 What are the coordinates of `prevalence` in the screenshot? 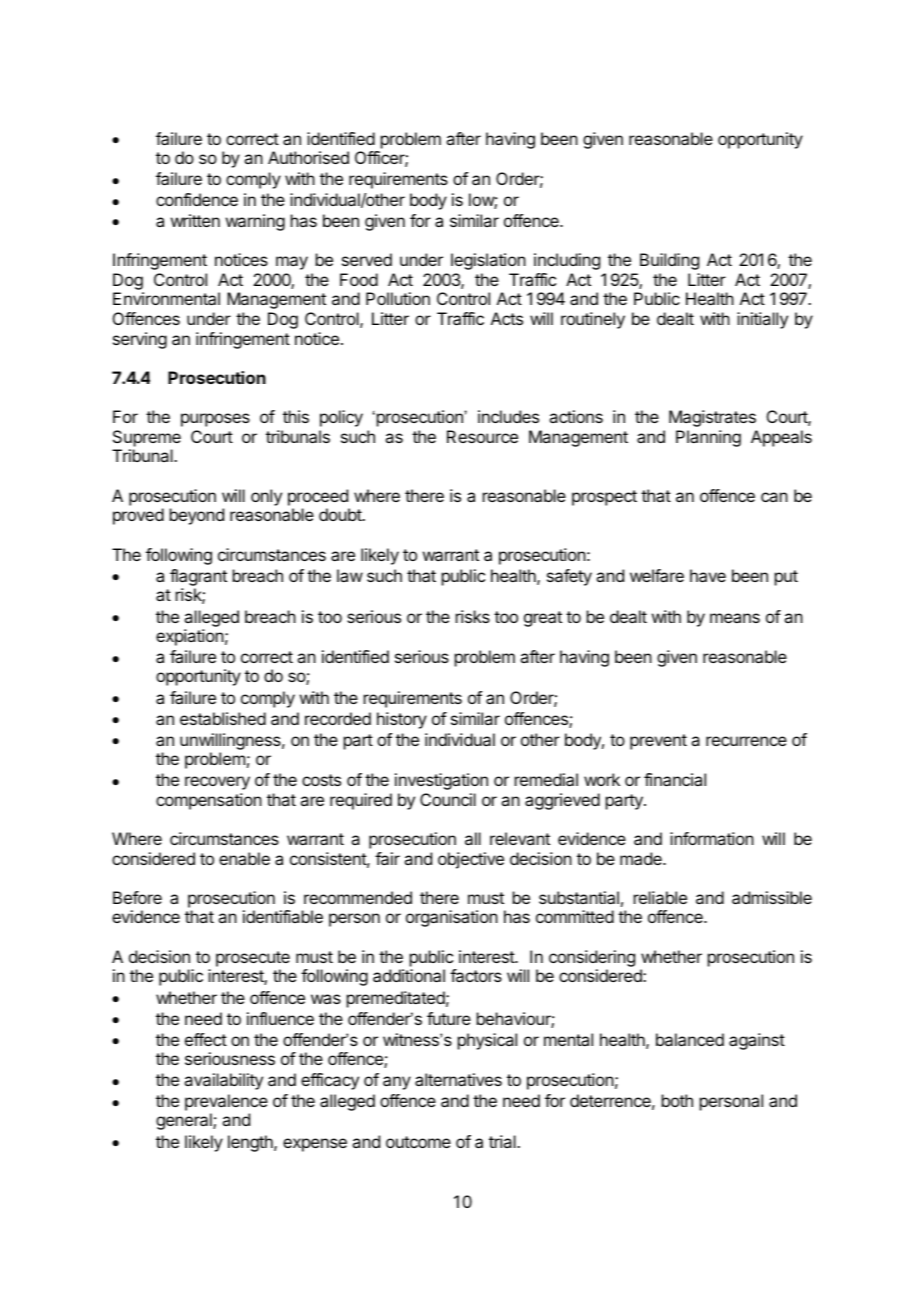 It's located at (226, 1104).
